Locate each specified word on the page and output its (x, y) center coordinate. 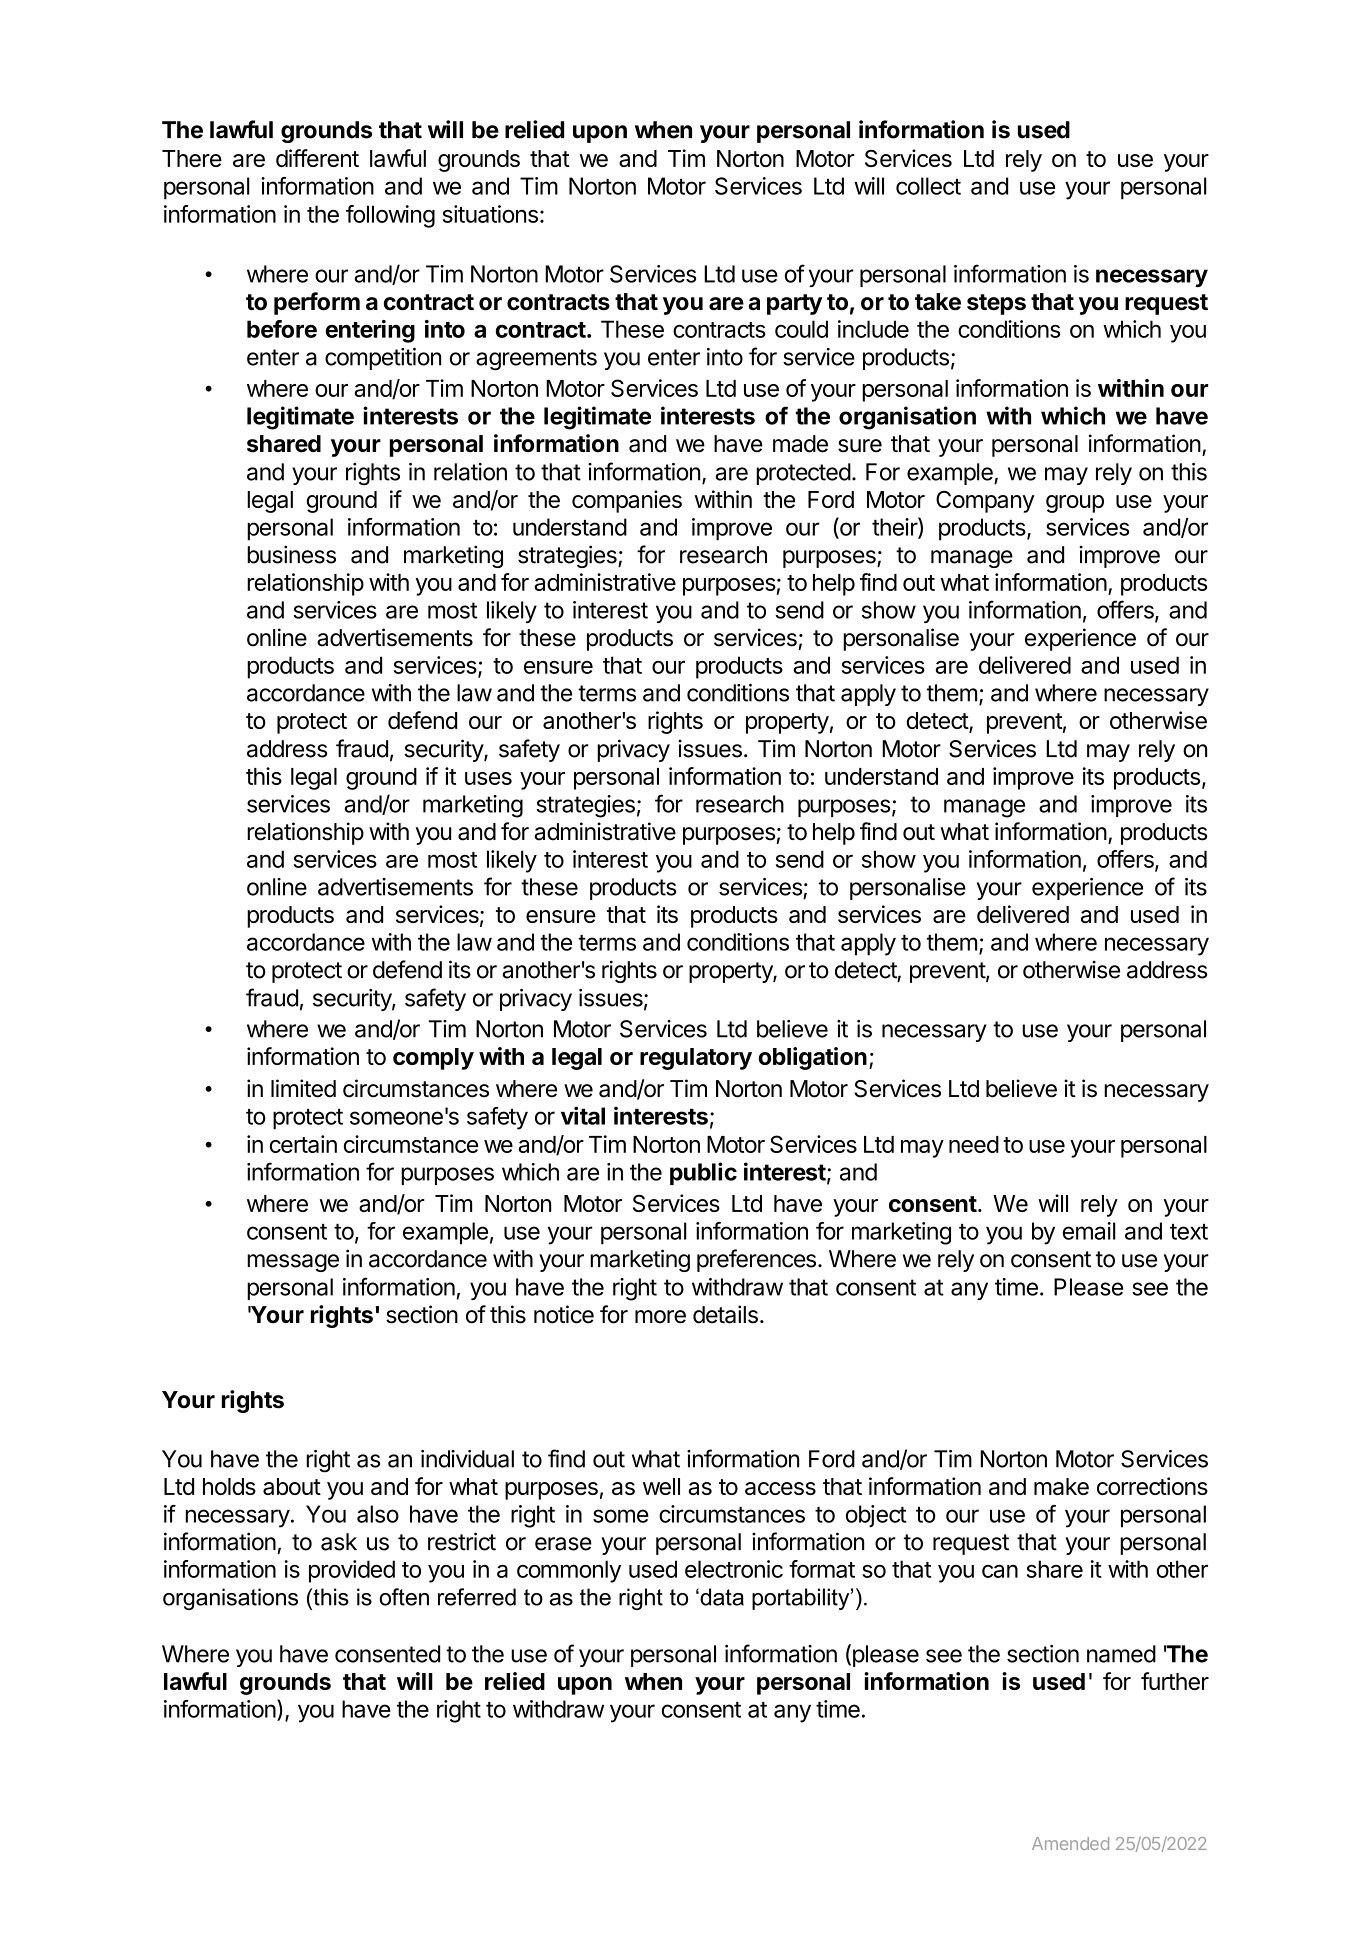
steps (996, 304)
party (794, 304)
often (404, 1597)
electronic (734, 1569)
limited (303, 1088)
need (974, 1144)
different (317, 158)
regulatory (696, 1059)
